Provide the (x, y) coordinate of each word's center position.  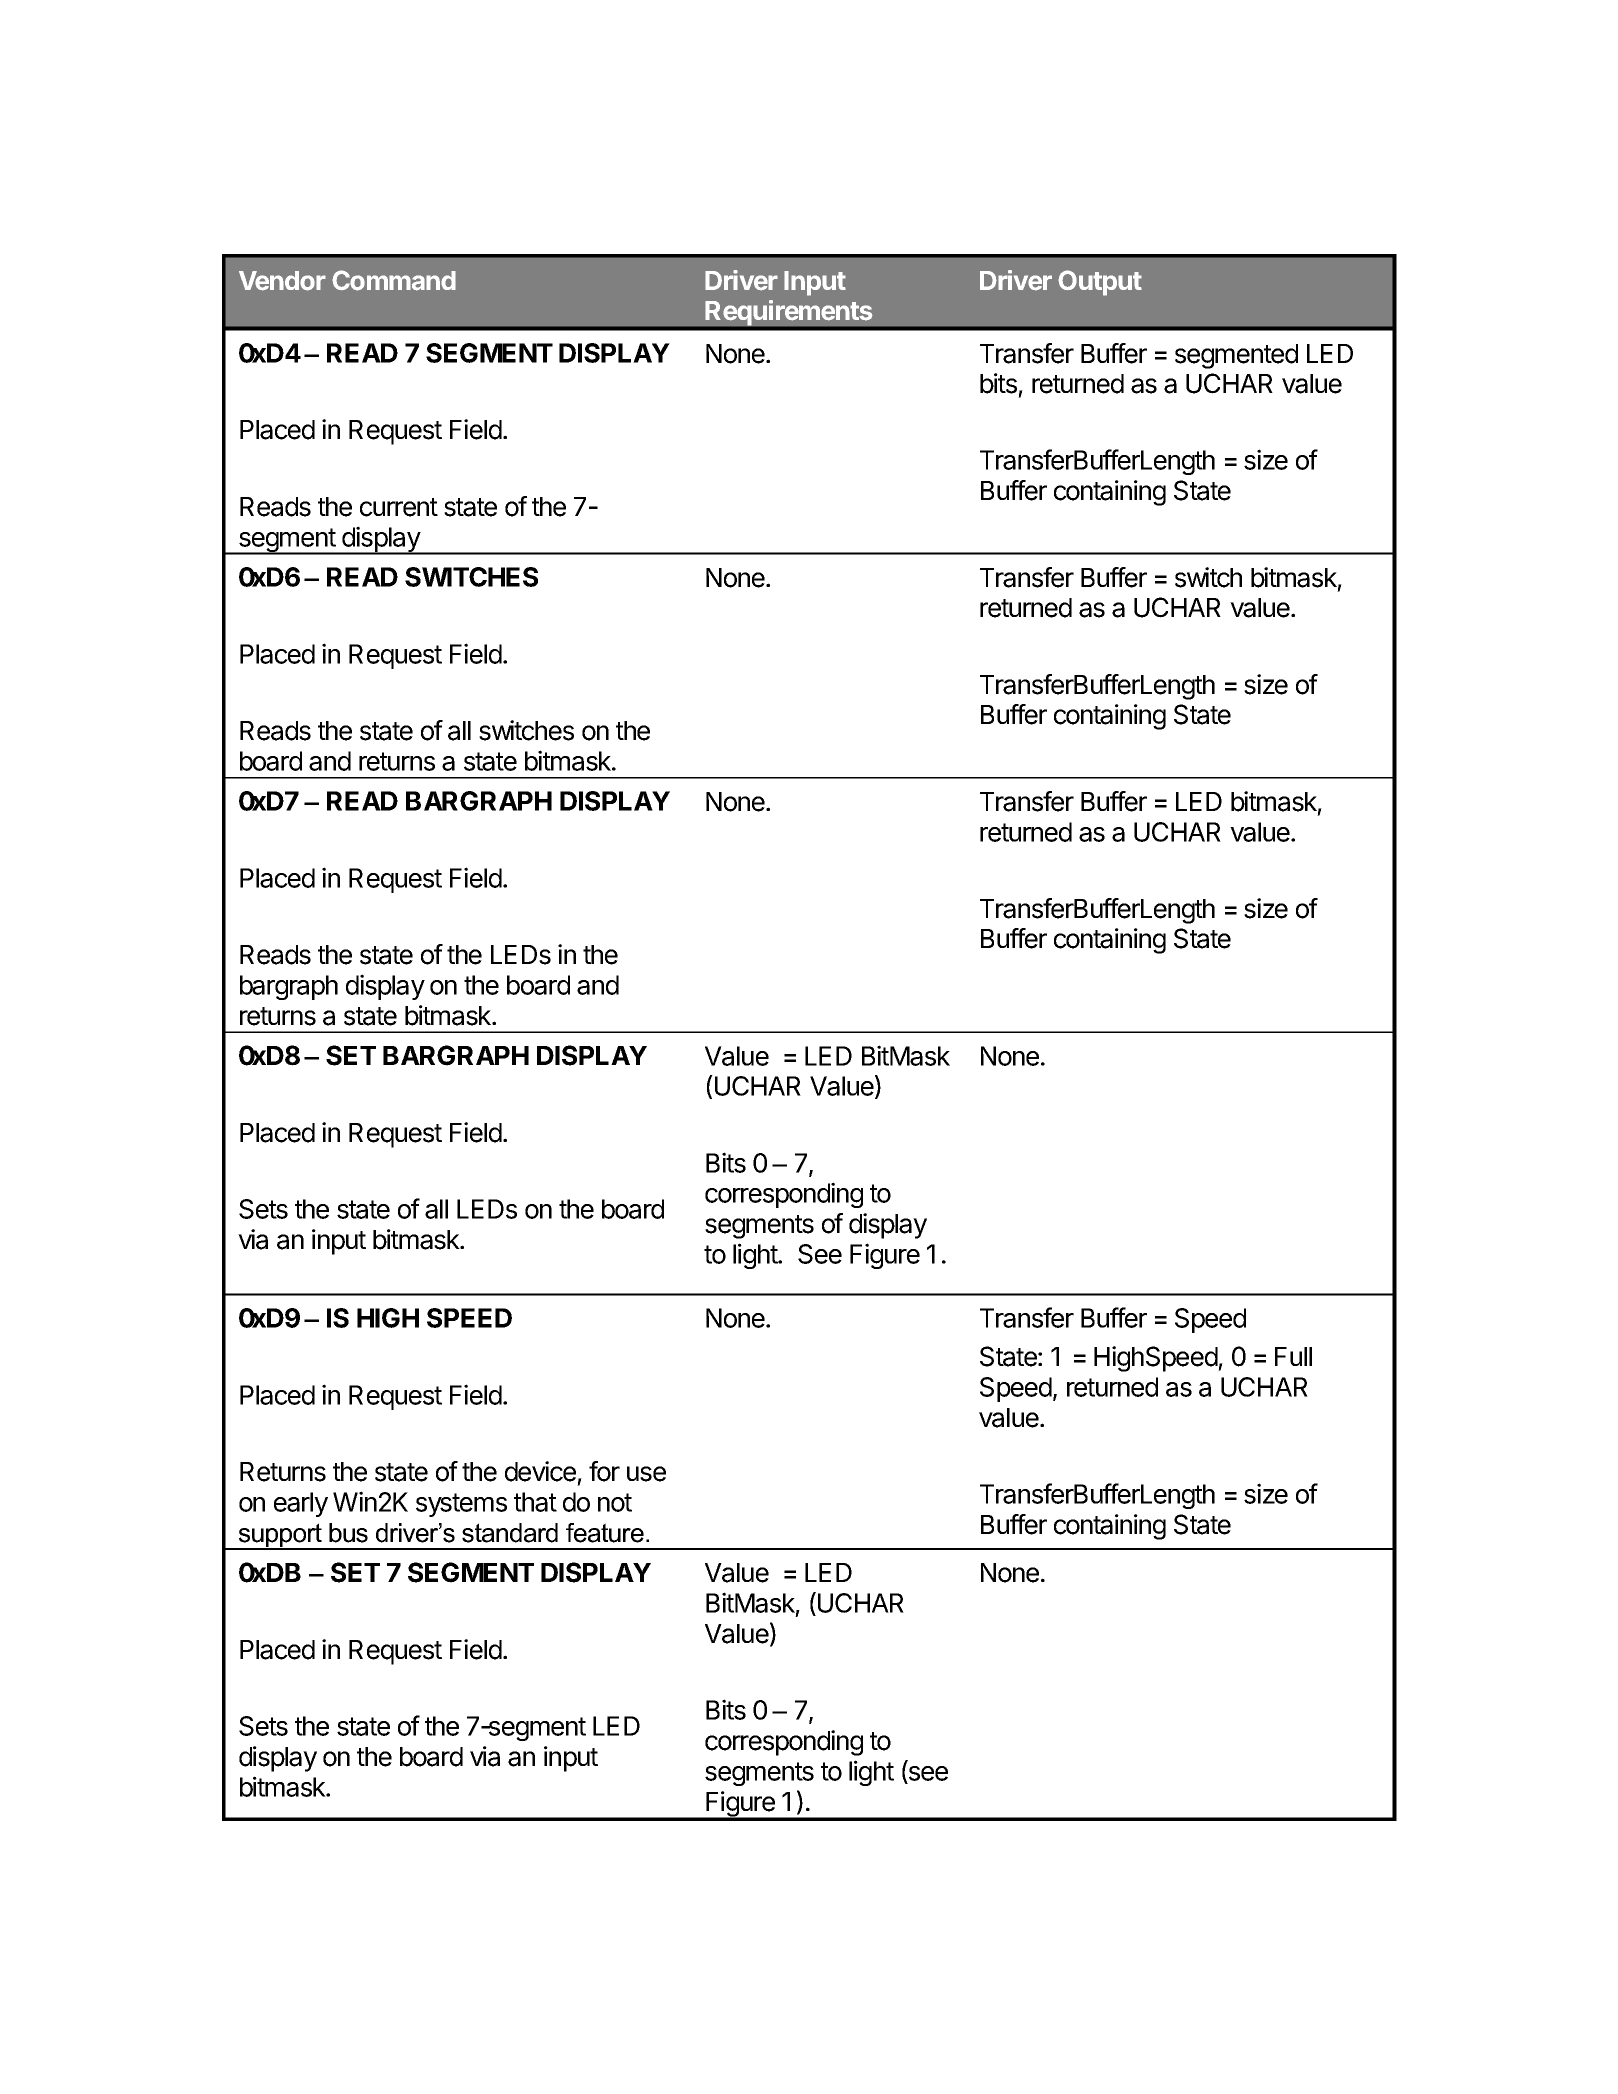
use (646, 1474)
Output (1100, 283)
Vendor (282, 281)
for (604, 1471)
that (535, 1502)
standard (510, 1533)
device (540, 1471)
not (615, 1502)
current (399, 507)
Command (394, 280)
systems (461, 1505)
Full (1293, 1356)
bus (348, 1533)
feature (605, 1533)
